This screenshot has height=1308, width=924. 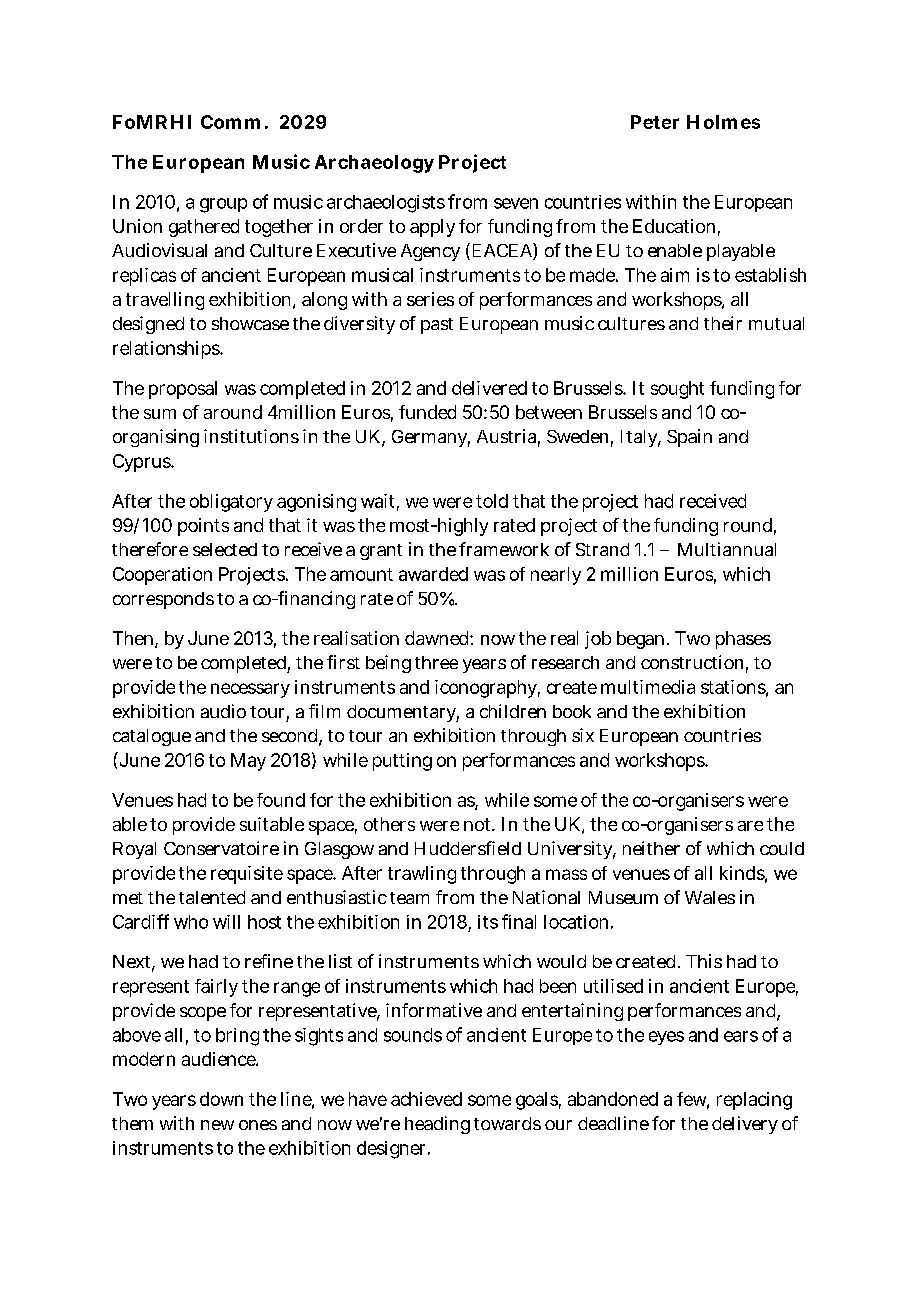 What do you see at coordinates (479, 824) in the screenshot?
I see `not` at bounding box center [479, 824].
